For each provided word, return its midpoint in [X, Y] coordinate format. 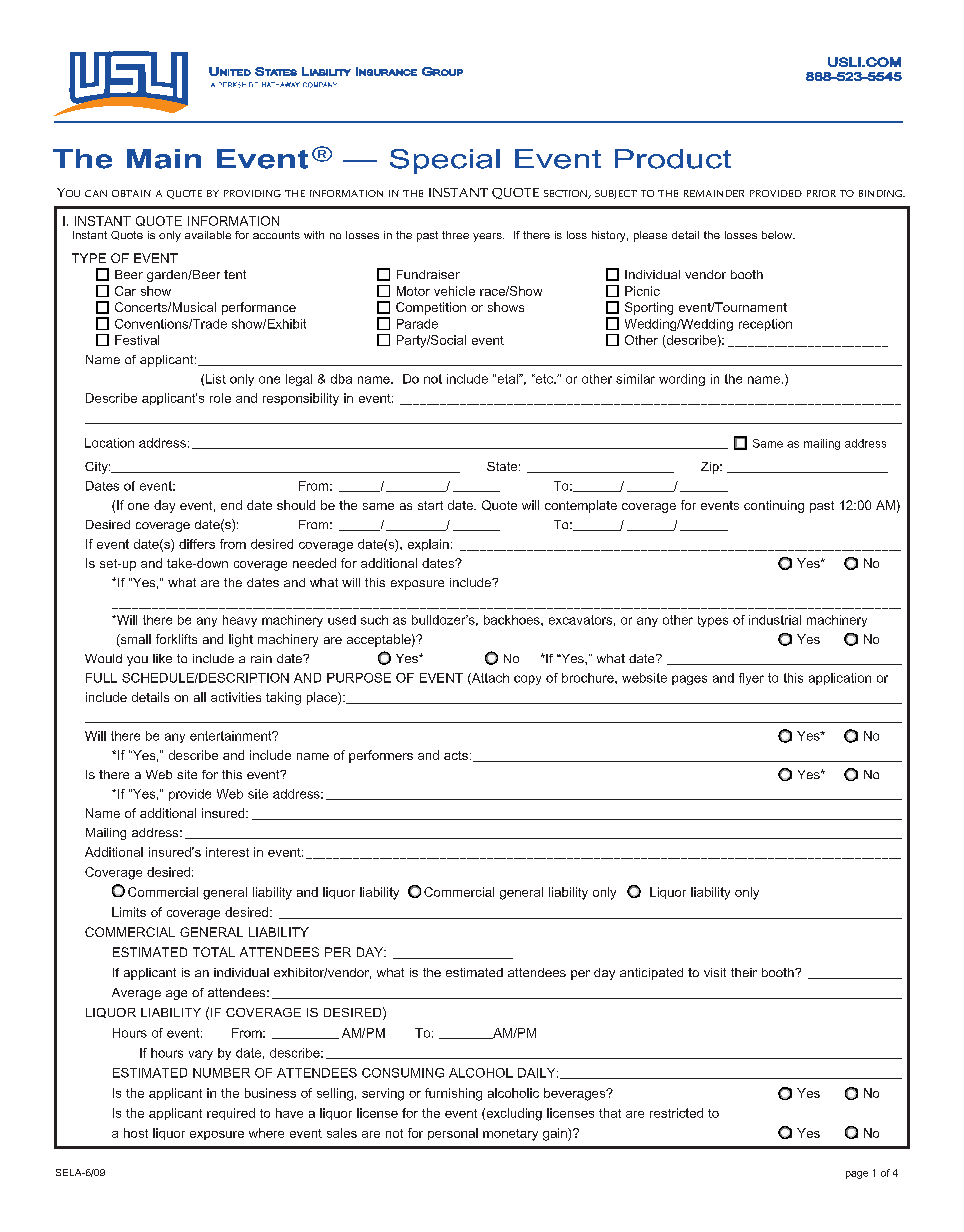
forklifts [176, 639]
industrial [775, 620]
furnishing [453, 1094]
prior [821, 193]
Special [445, 161]
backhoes [513, 620]
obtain [131, 193]
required [231, 1114]
